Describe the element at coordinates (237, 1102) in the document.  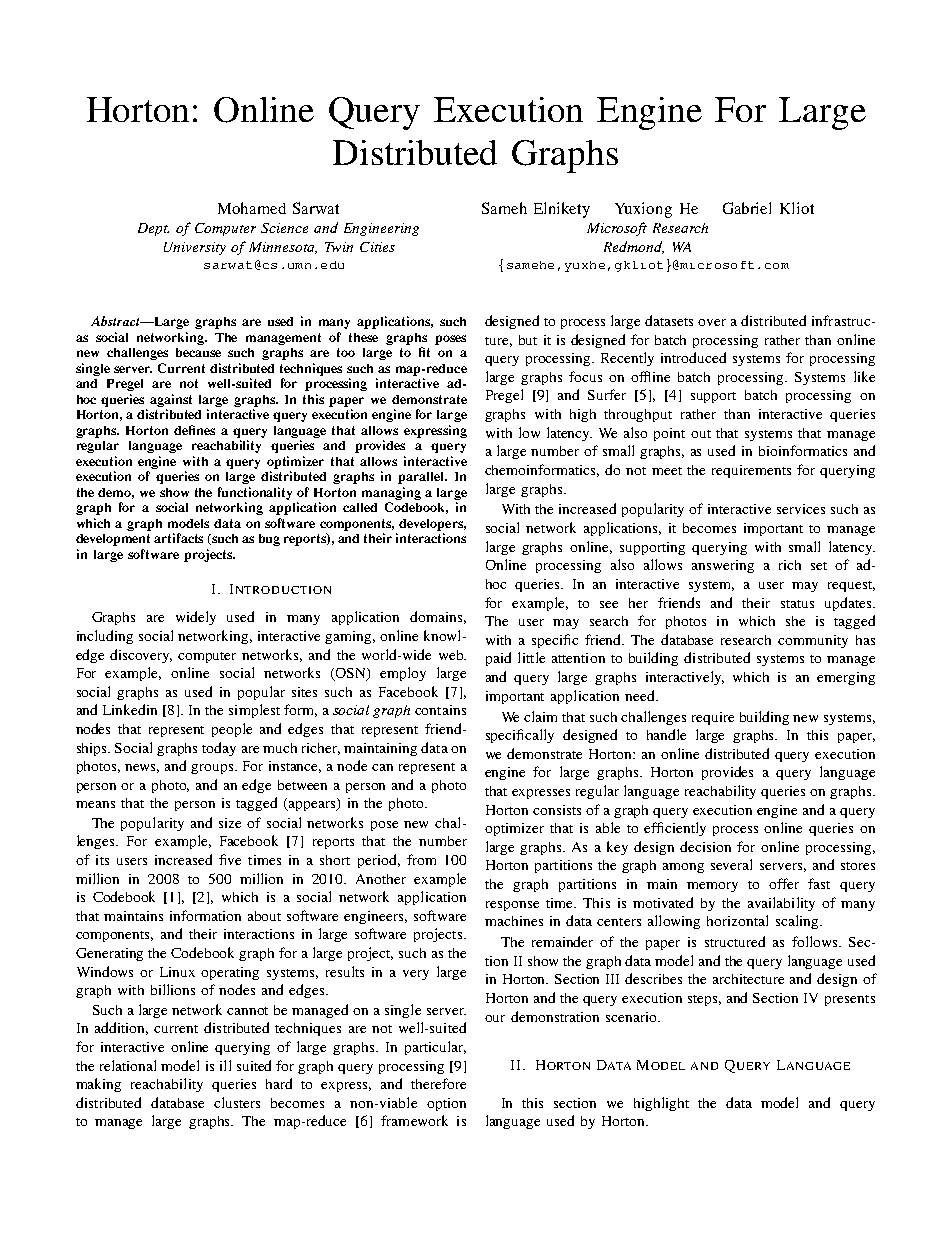
I see `clusters` at that location.
